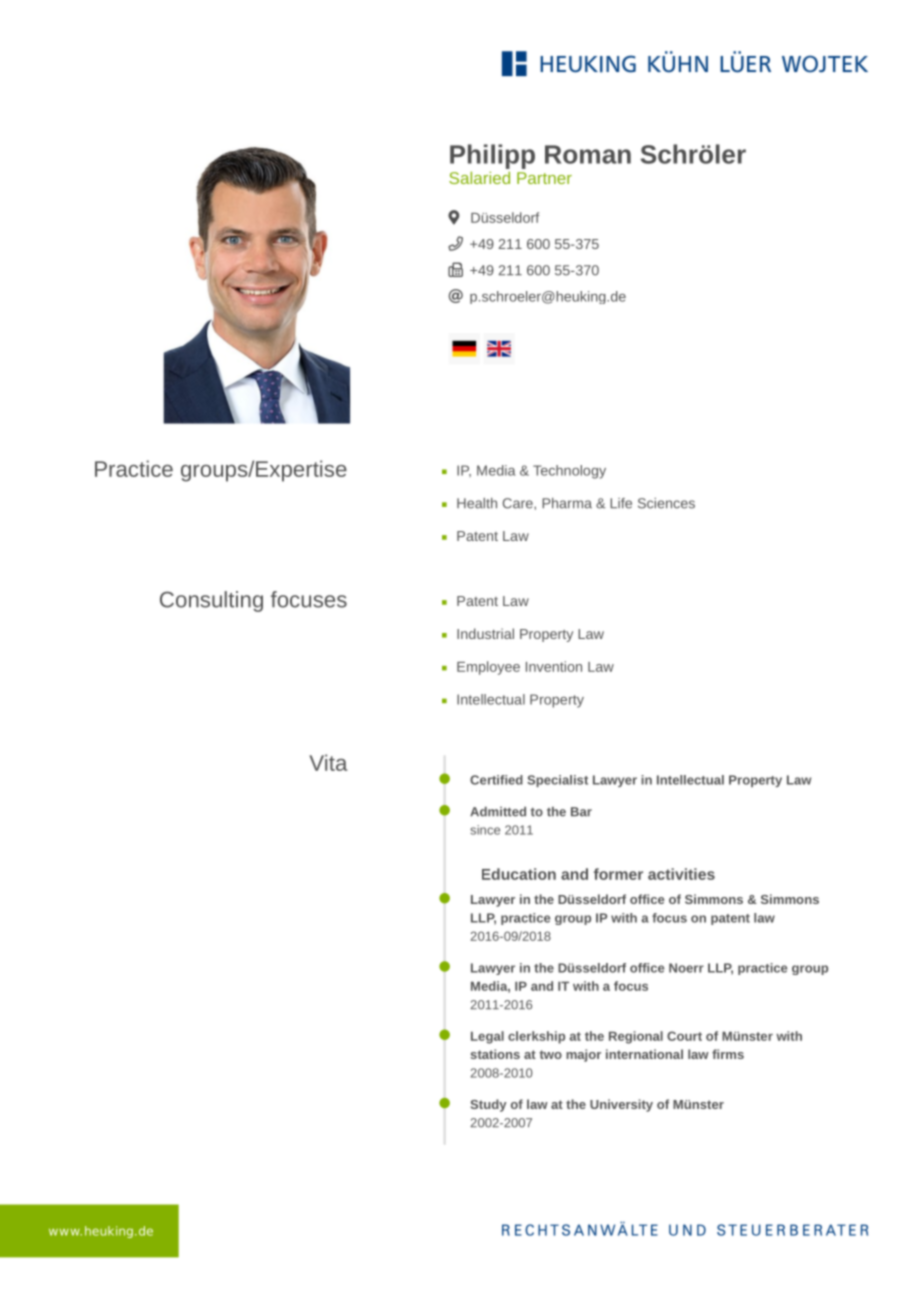  What do you see at coordinates (485, 633) in the image?
I see `Industrial` at bounding box center [485, 633].
